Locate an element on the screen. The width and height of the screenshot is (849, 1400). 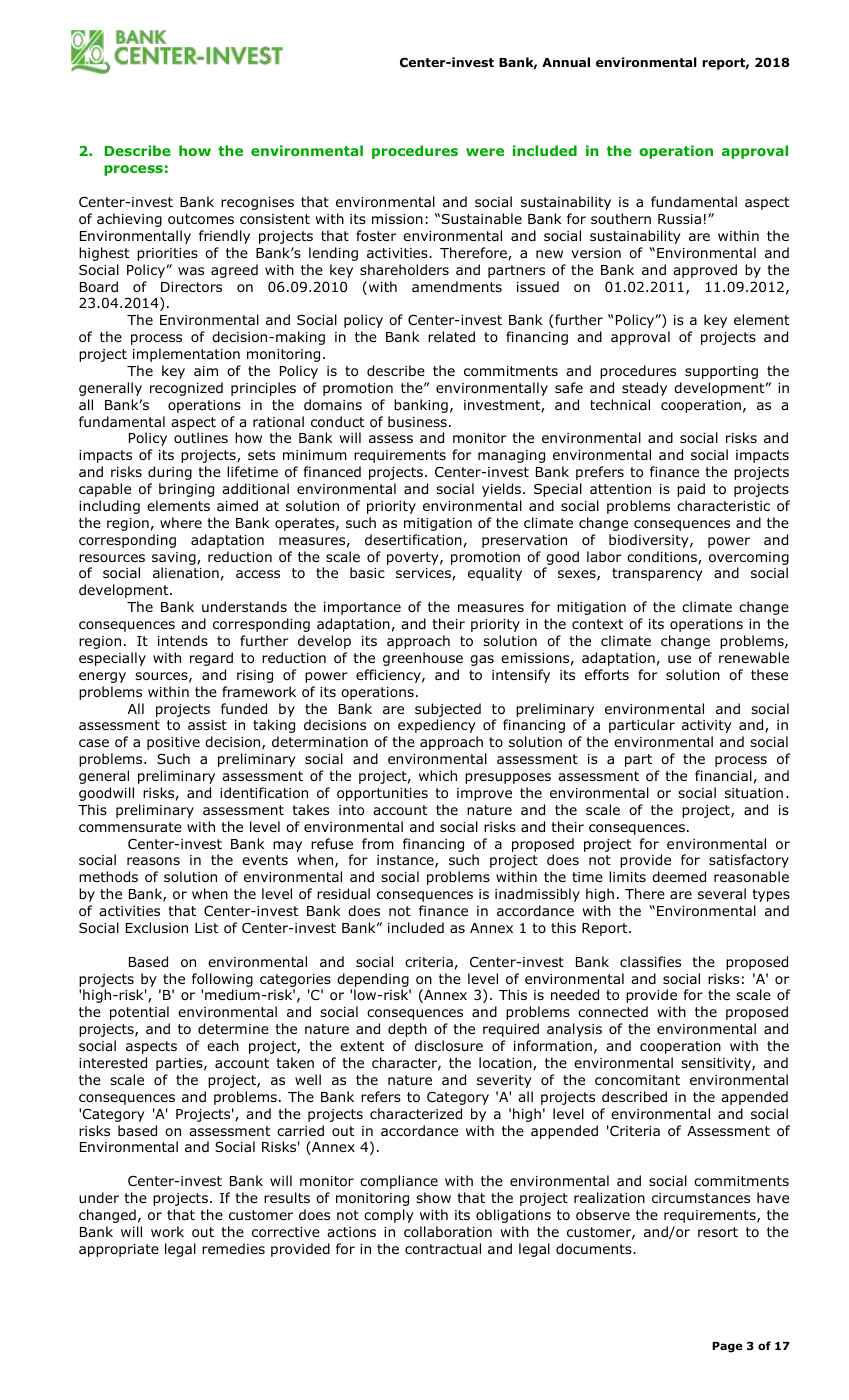
were is located at coordinates (485, 152).
